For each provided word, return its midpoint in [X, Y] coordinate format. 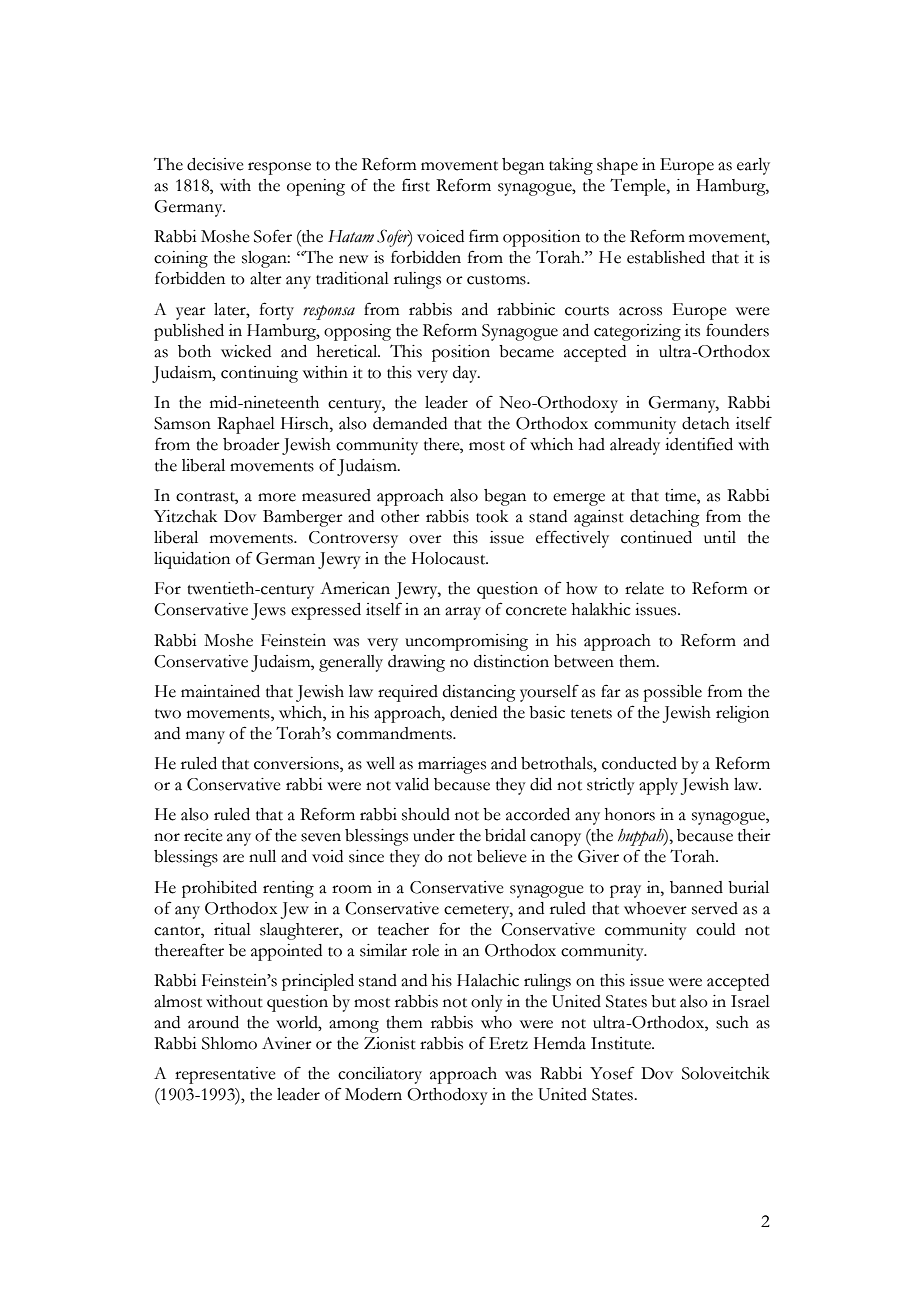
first [416, 185]
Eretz [508, 1043]
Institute [622, 1043]
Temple [639, 187]
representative [225, 1075]
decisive [215, 164]
